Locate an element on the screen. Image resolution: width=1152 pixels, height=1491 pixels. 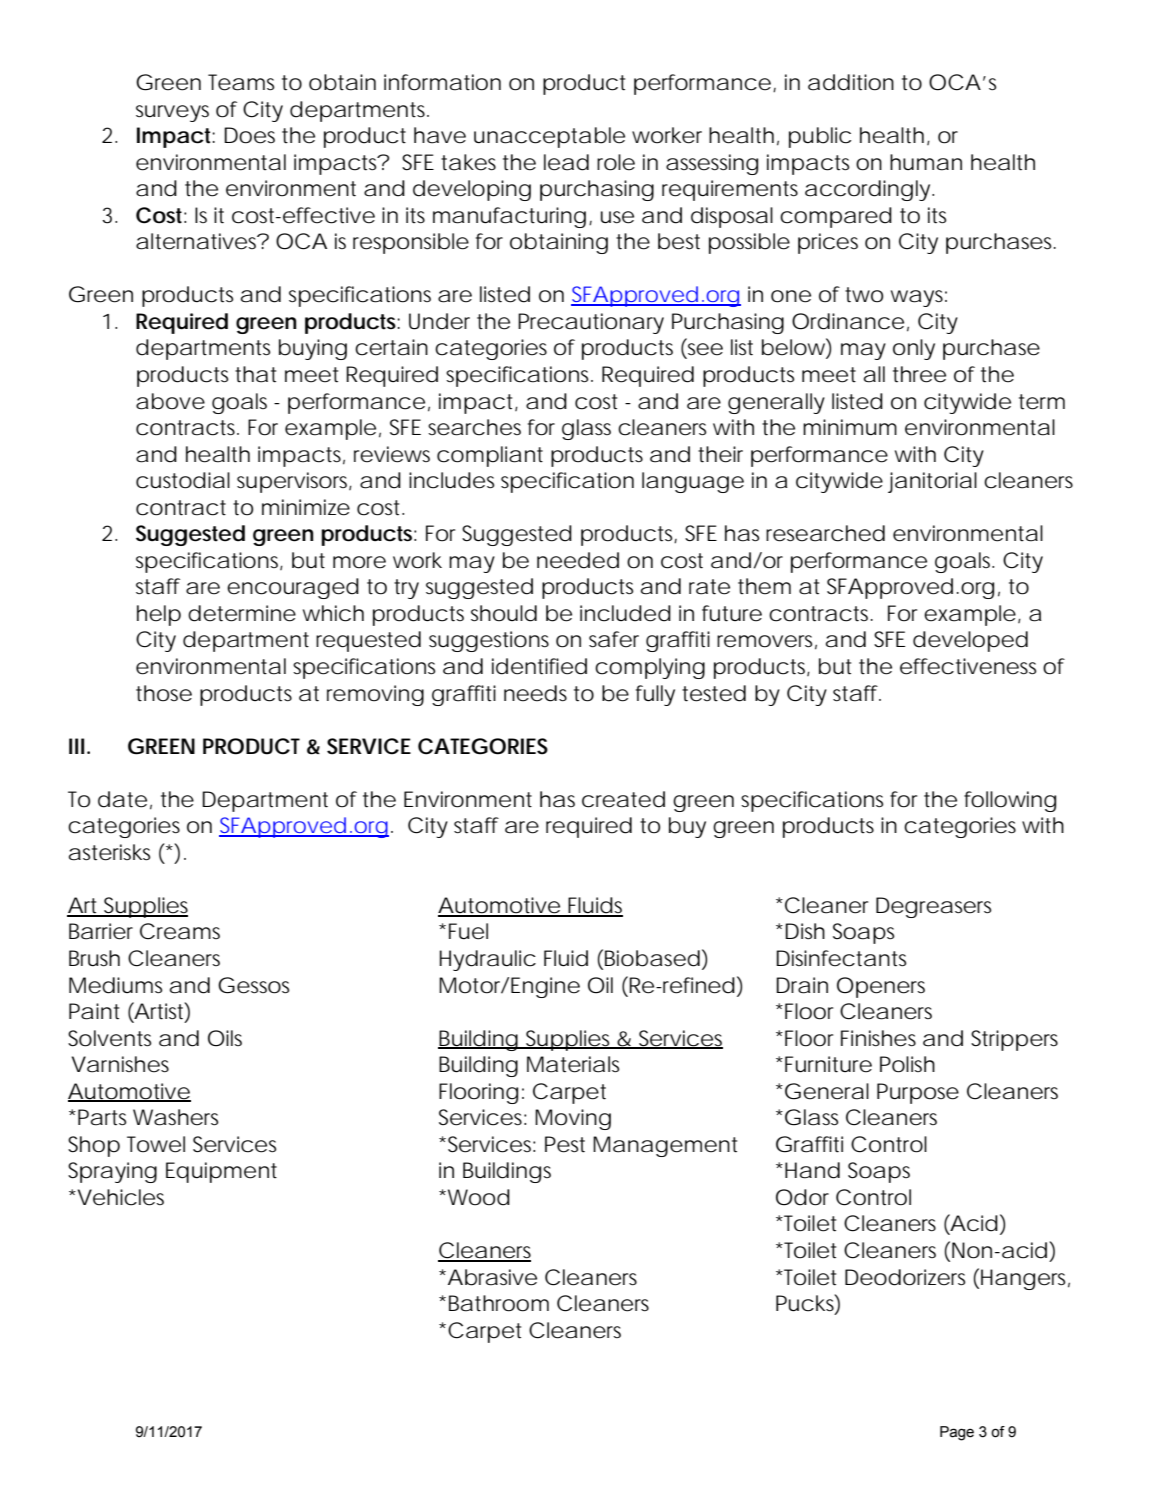
surveys is located at coordinates (172, 113).
